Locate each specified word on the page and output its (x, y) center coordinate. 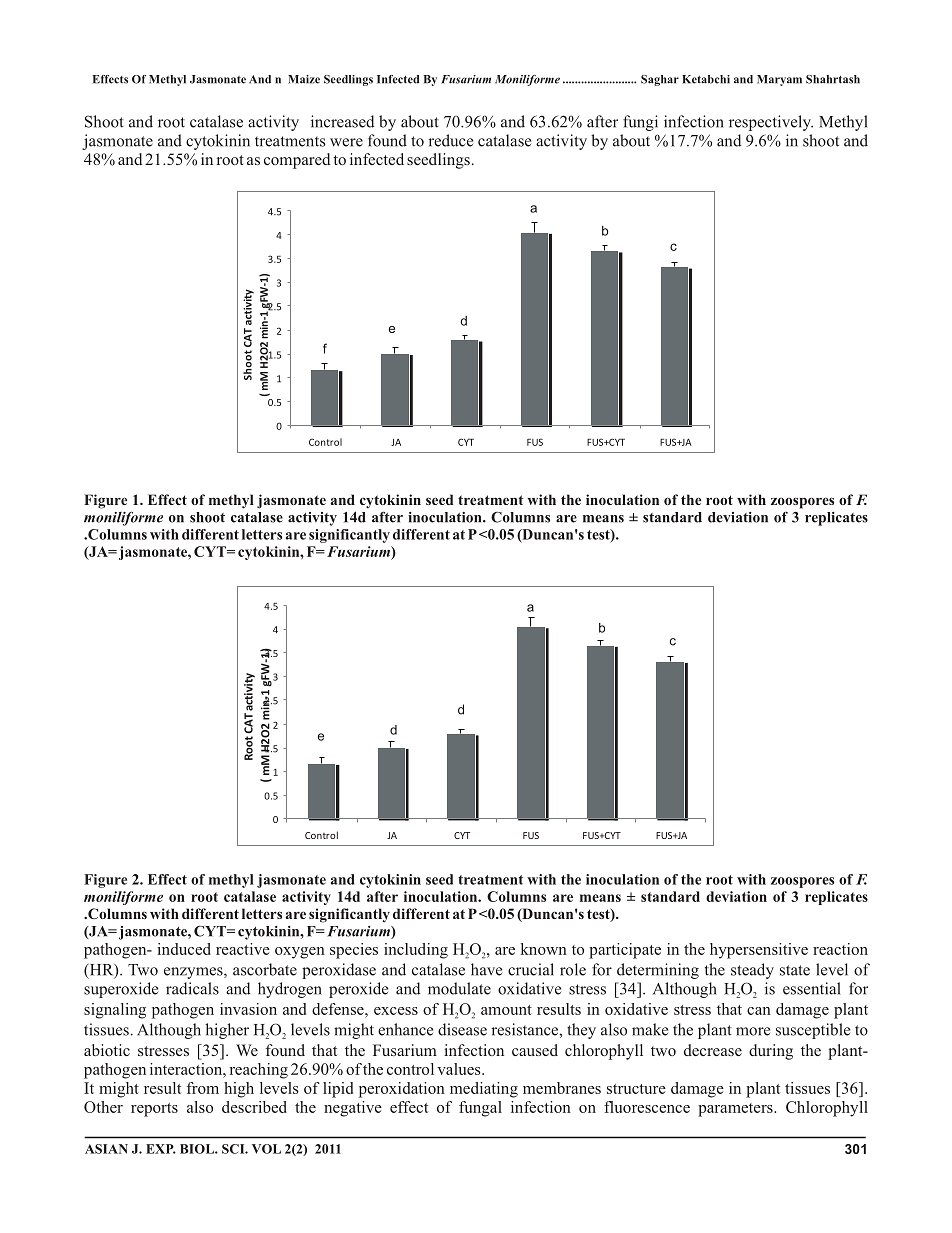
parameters (736, 1110)
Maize (304, 79)
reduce (450, 140)
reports (154, 1110)
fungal (480, 1109)
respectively (771, 123)
